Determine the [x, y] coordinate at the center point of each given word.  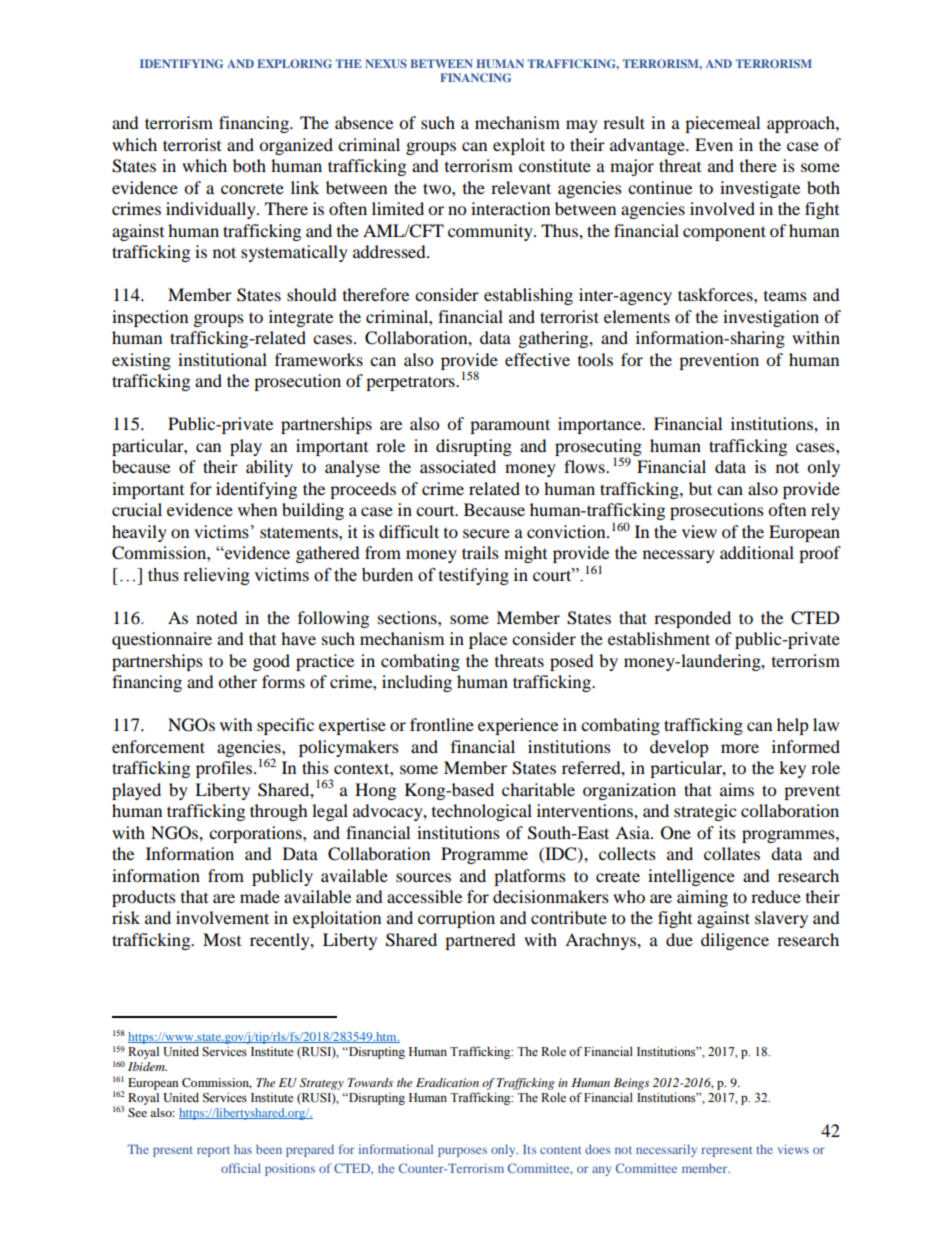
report [213, 1151]
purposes [462, 1152]
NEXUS [386, 63]
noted [217, 617]
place [488, 640]
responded [692, 619]
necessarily [666, 1150]
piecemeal [722, 124]
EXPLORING [294, 63]
